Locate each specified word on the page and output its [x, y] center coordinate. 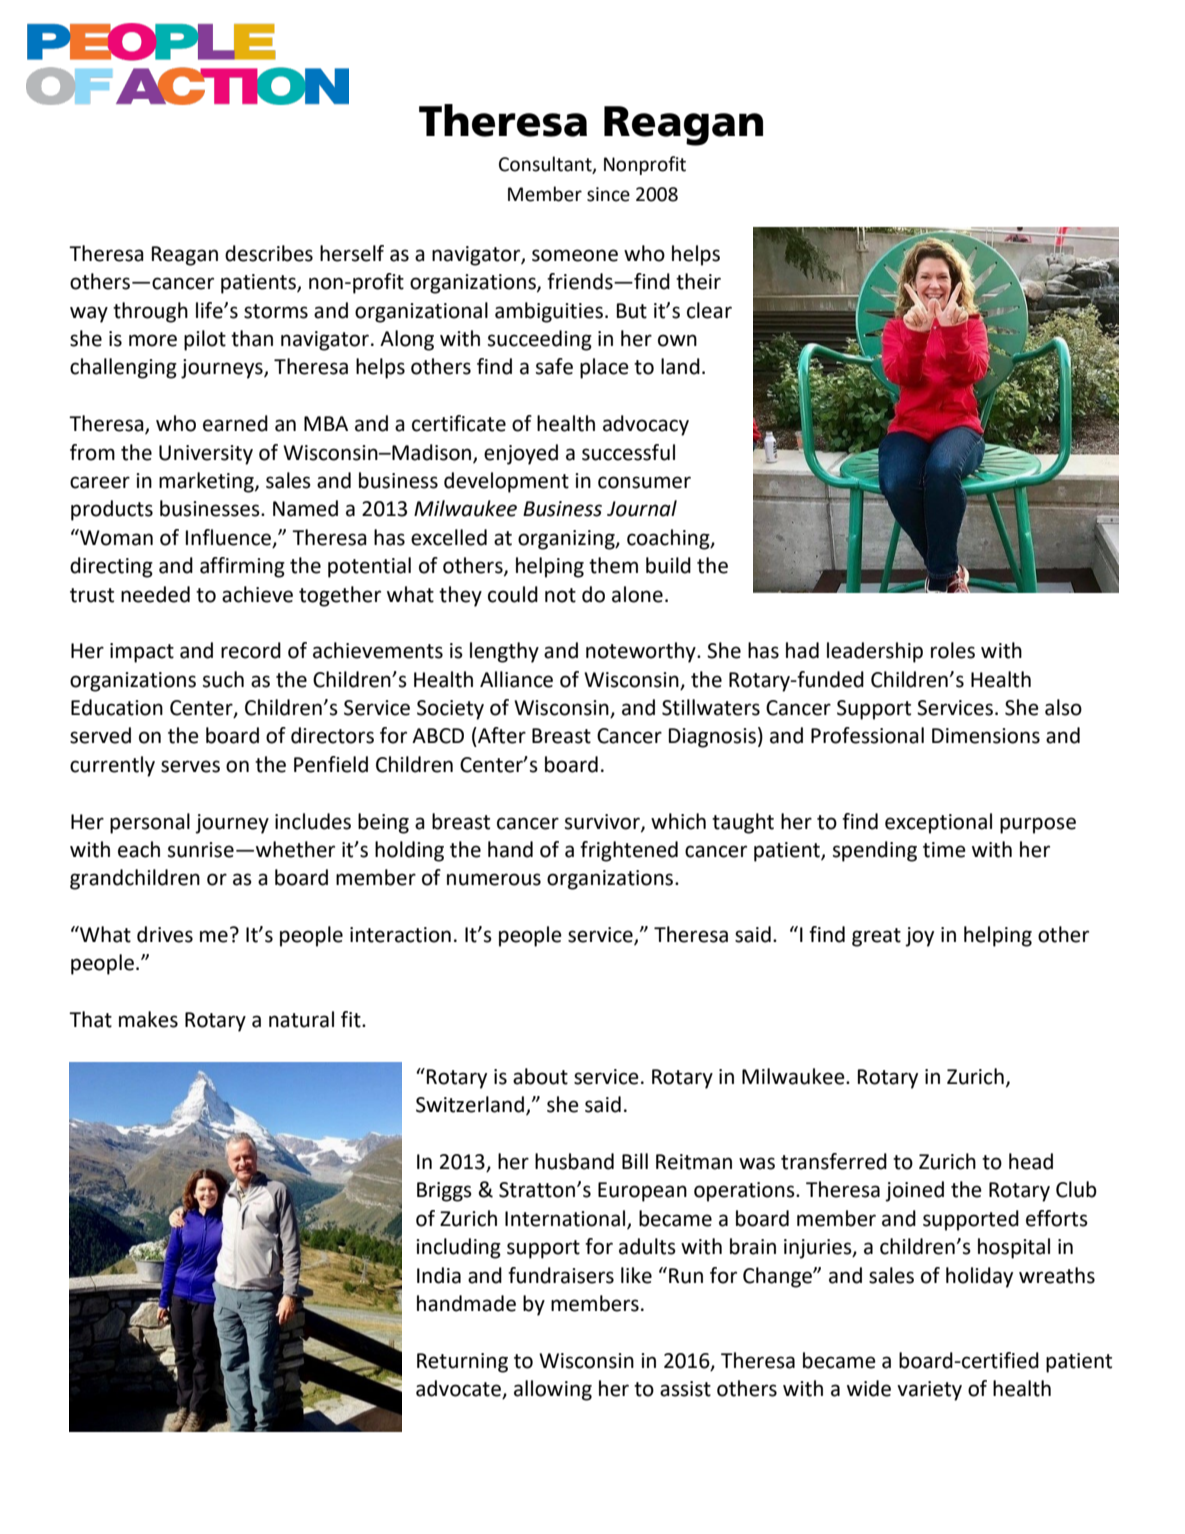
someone [575, 255]
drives [165, 934]
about [540, 1076]
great [876, 937]
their [698, 281]
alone [637, 594]
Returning [462, 1363]
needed [155, 594]
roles [953, 650]
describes [269, 253]
